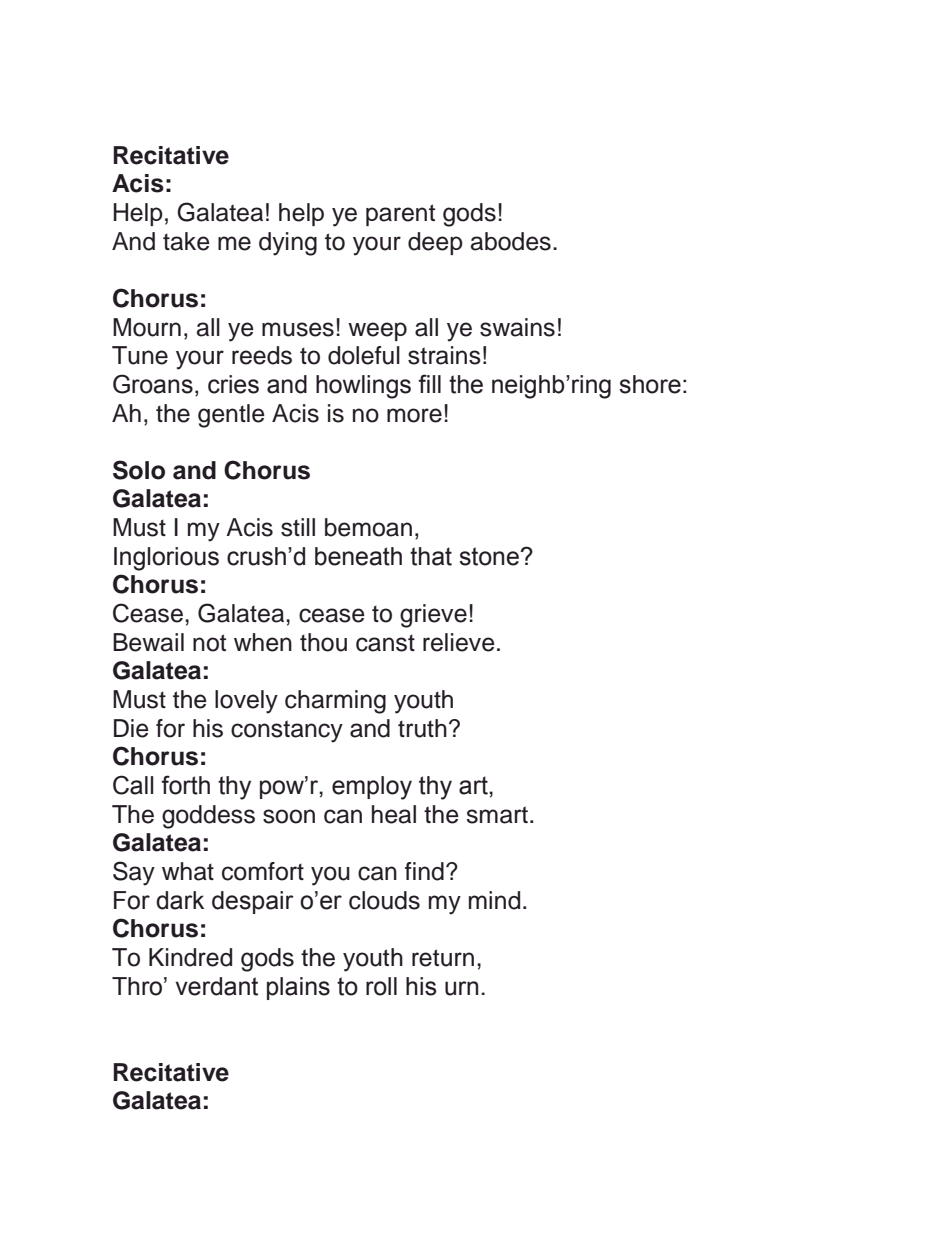  What do you see at coordinates (511, 241) in the screenshot?
I see `abodes` at bounding box center [511, 241].
